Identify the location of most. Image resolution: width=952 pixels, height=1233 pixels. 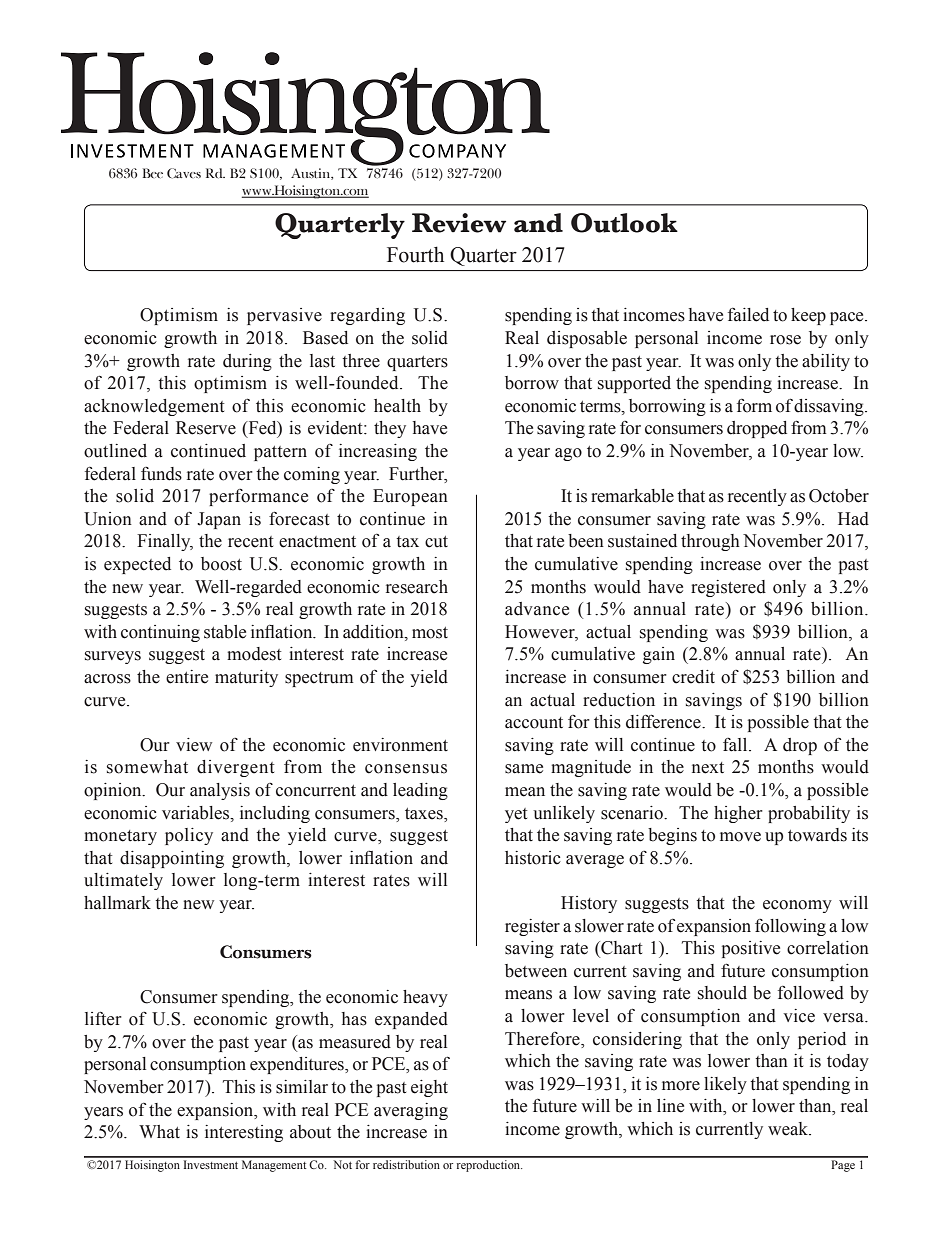
(430, 633).
